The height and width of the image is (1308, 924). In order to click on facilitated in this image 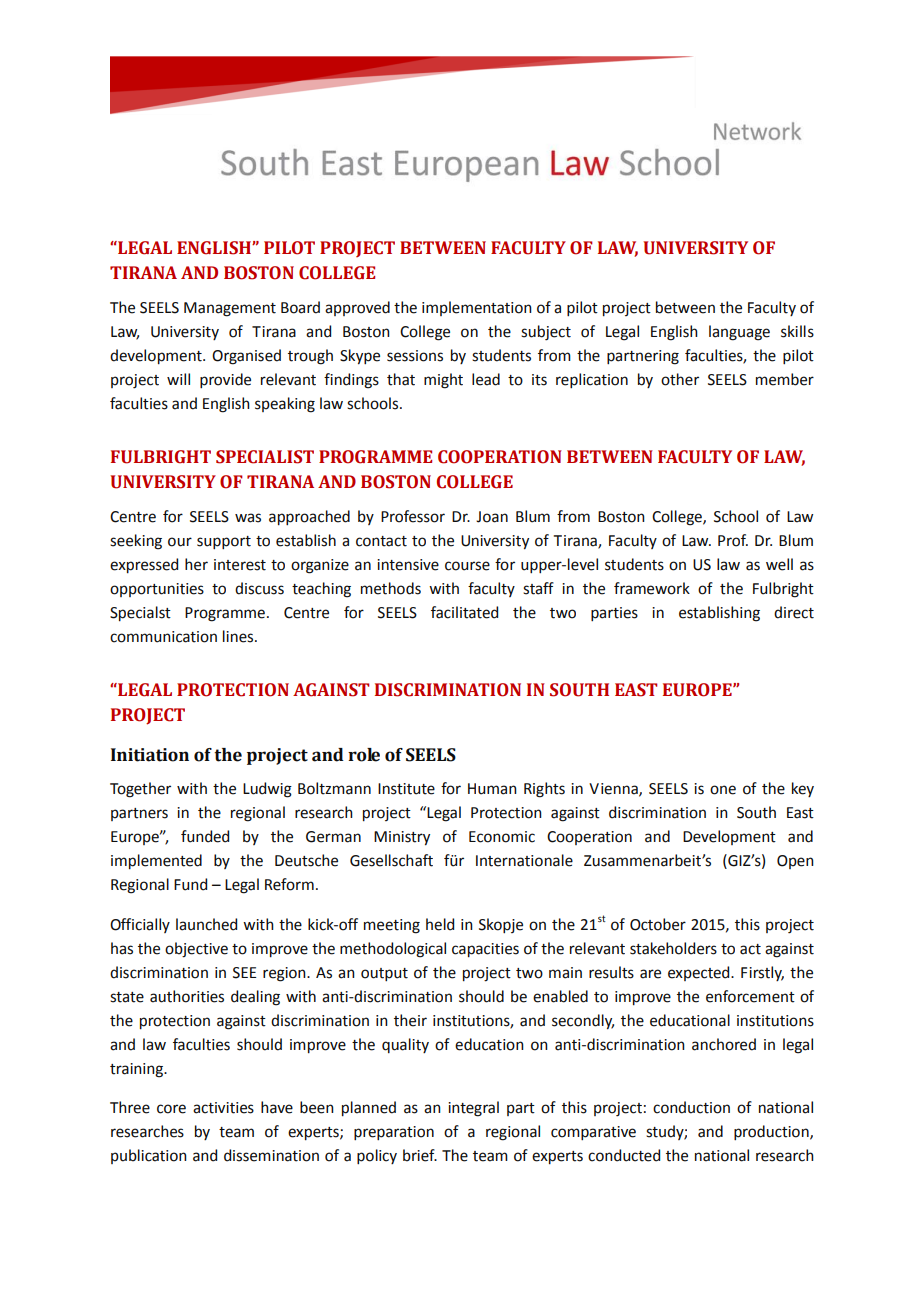, I will do `click(464, 612)`.
